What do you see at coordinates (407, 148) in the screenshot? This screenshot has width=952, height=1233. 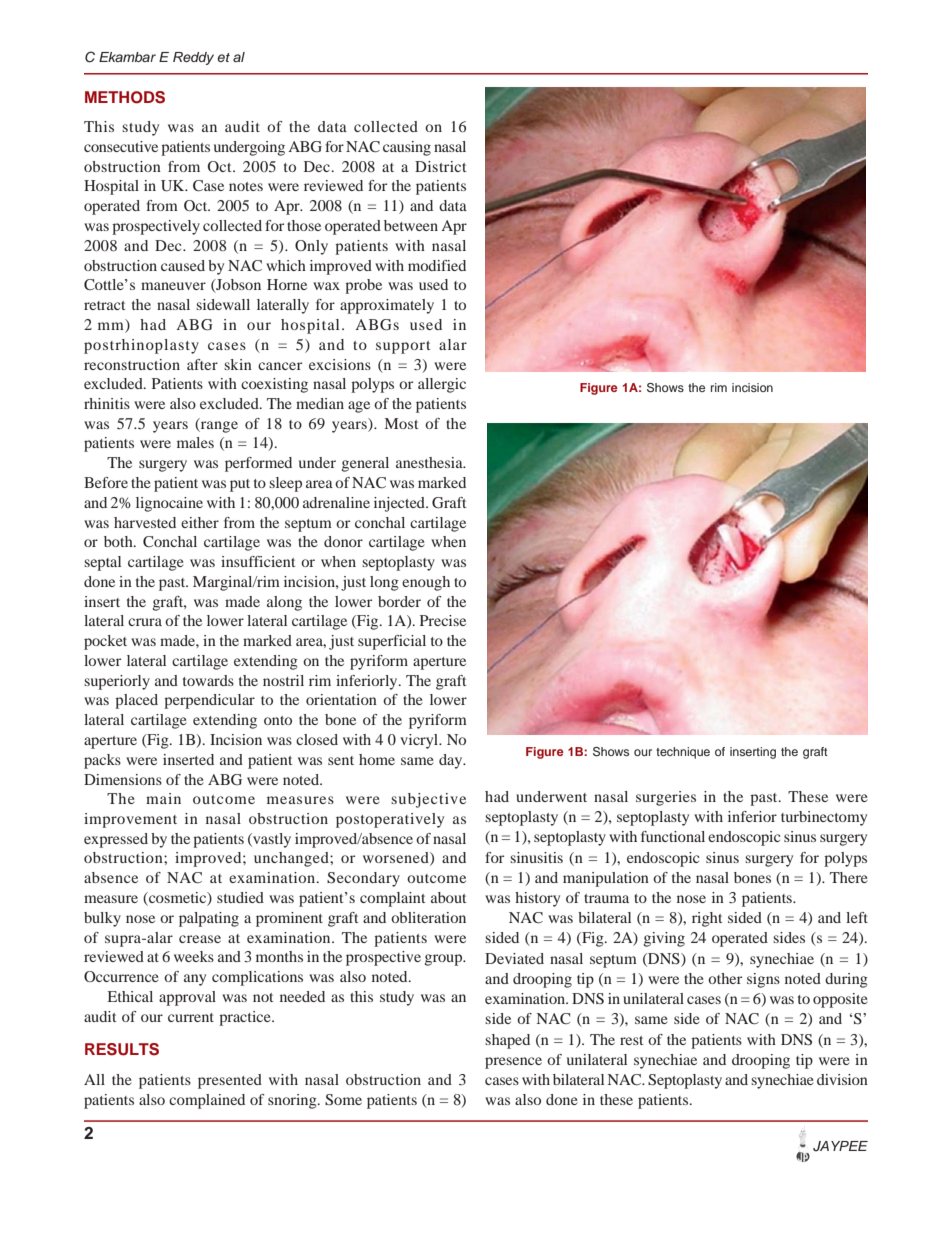 I see `causing` at bounding box center [407, 148].
